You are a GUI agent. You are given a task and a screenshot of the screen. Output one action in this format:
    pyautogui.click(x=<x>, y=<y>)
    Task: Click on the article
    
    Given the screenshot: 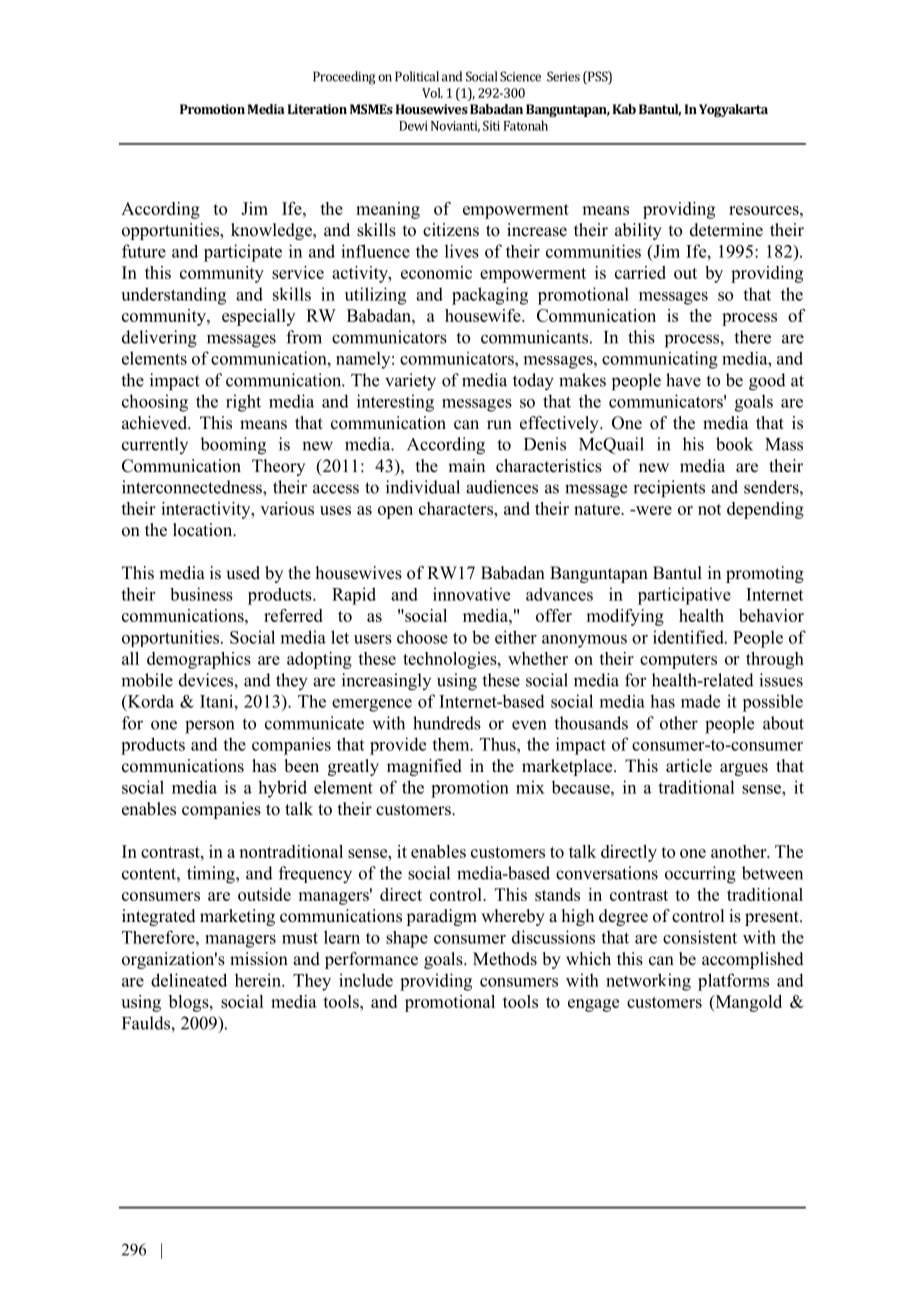 What is the action you would take?
    pyautogui.click(x=689, y=766)
